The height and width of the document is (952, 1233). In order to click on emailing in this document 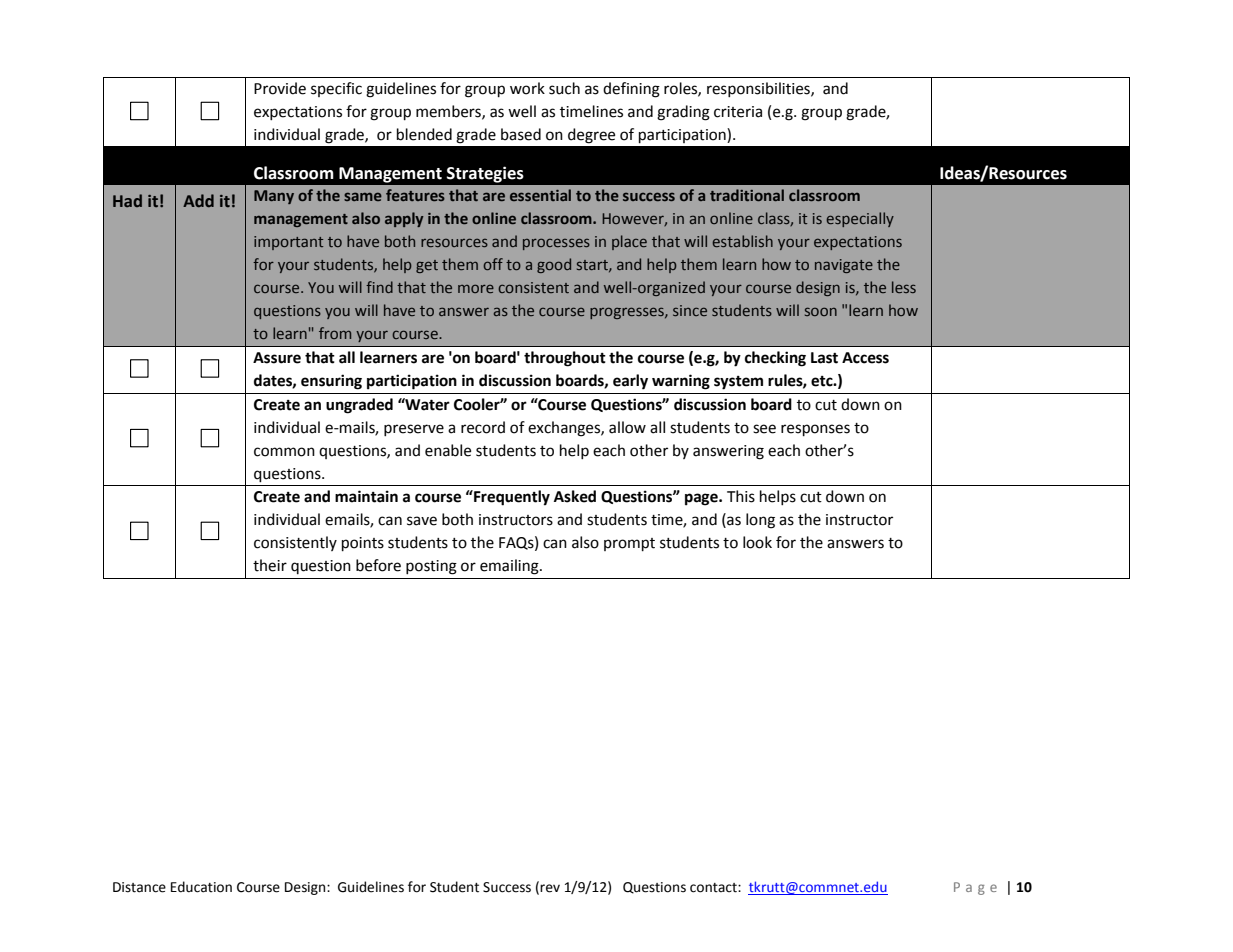, I will do `click(510, 567)`.
